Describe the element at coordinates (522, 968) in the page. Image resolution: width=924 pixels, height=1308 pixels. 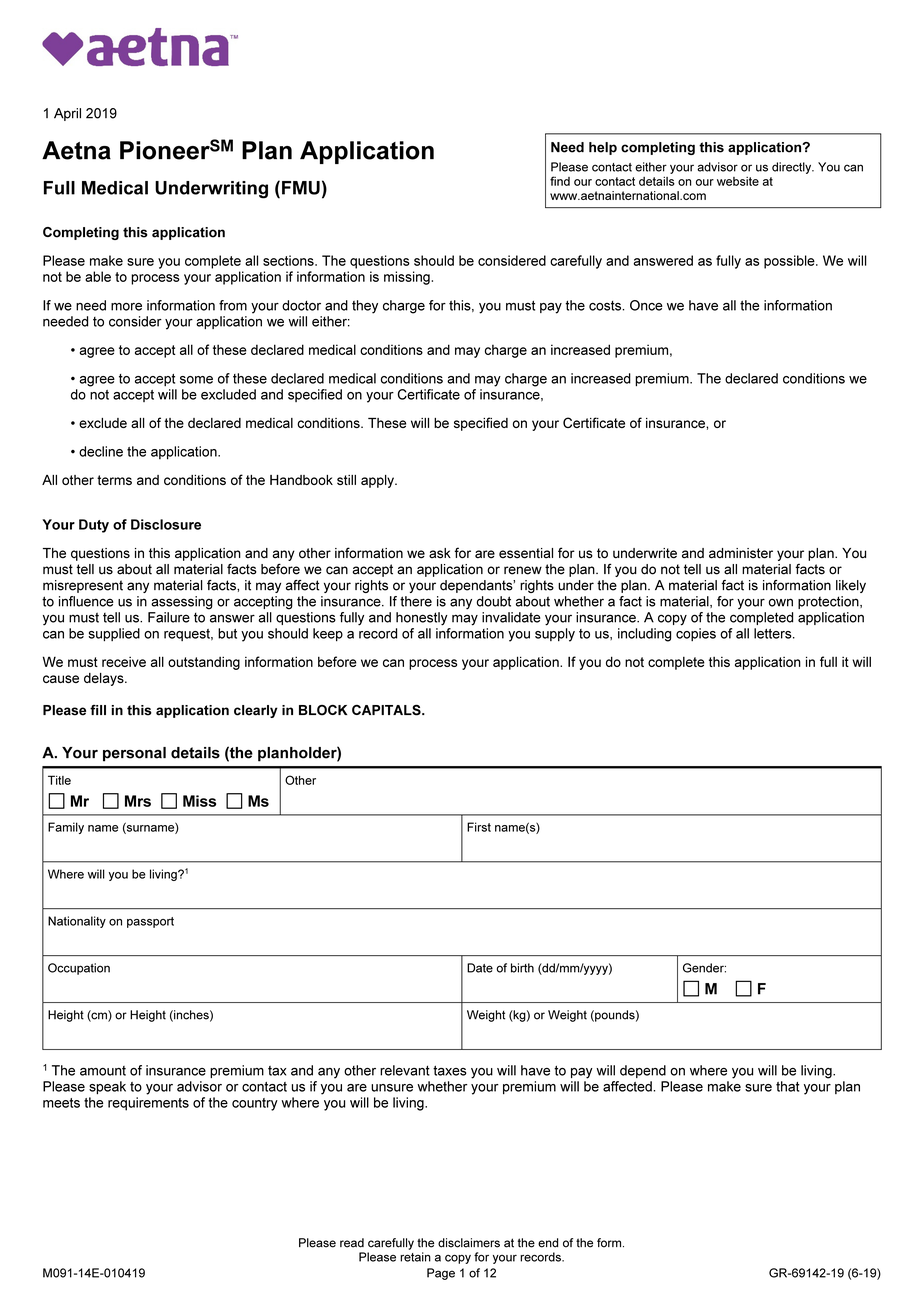
I see `birth` at that location.
